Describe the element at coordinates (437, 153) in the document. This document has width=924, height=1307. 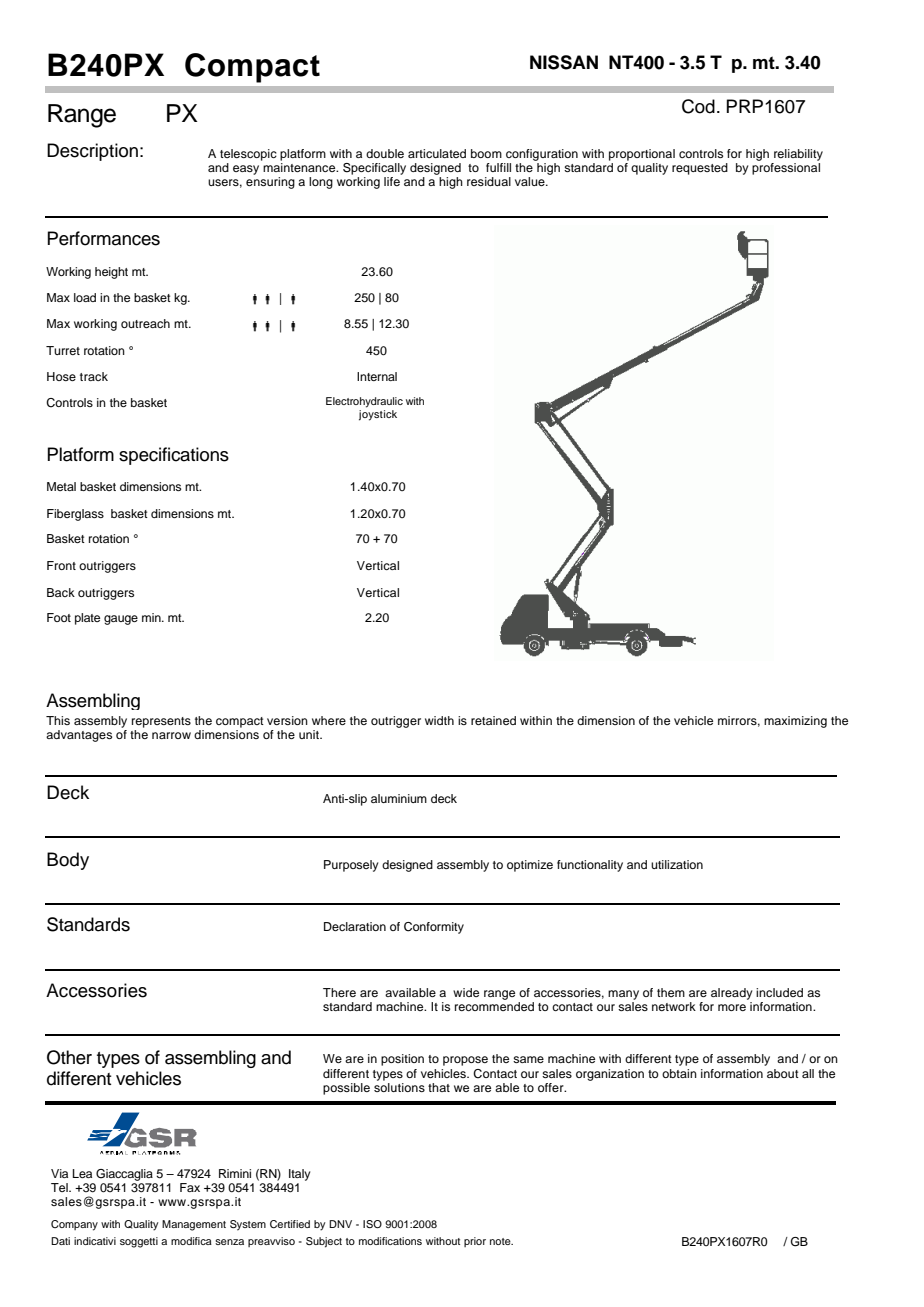
I see `articulated` at that location.
